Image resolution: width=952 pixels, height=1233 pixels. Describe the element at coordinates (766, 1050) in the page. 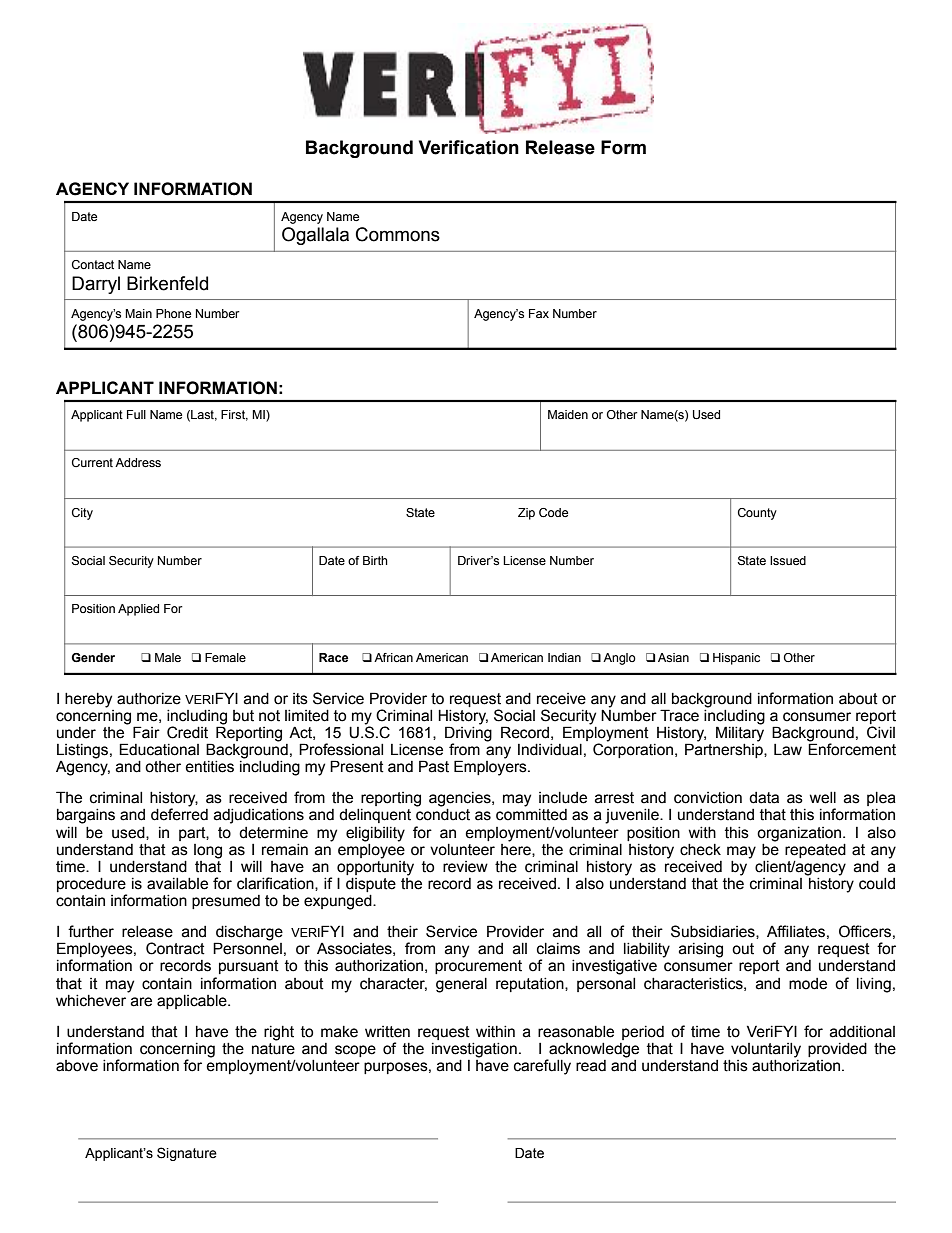

I see `voluntarily` at that location.
